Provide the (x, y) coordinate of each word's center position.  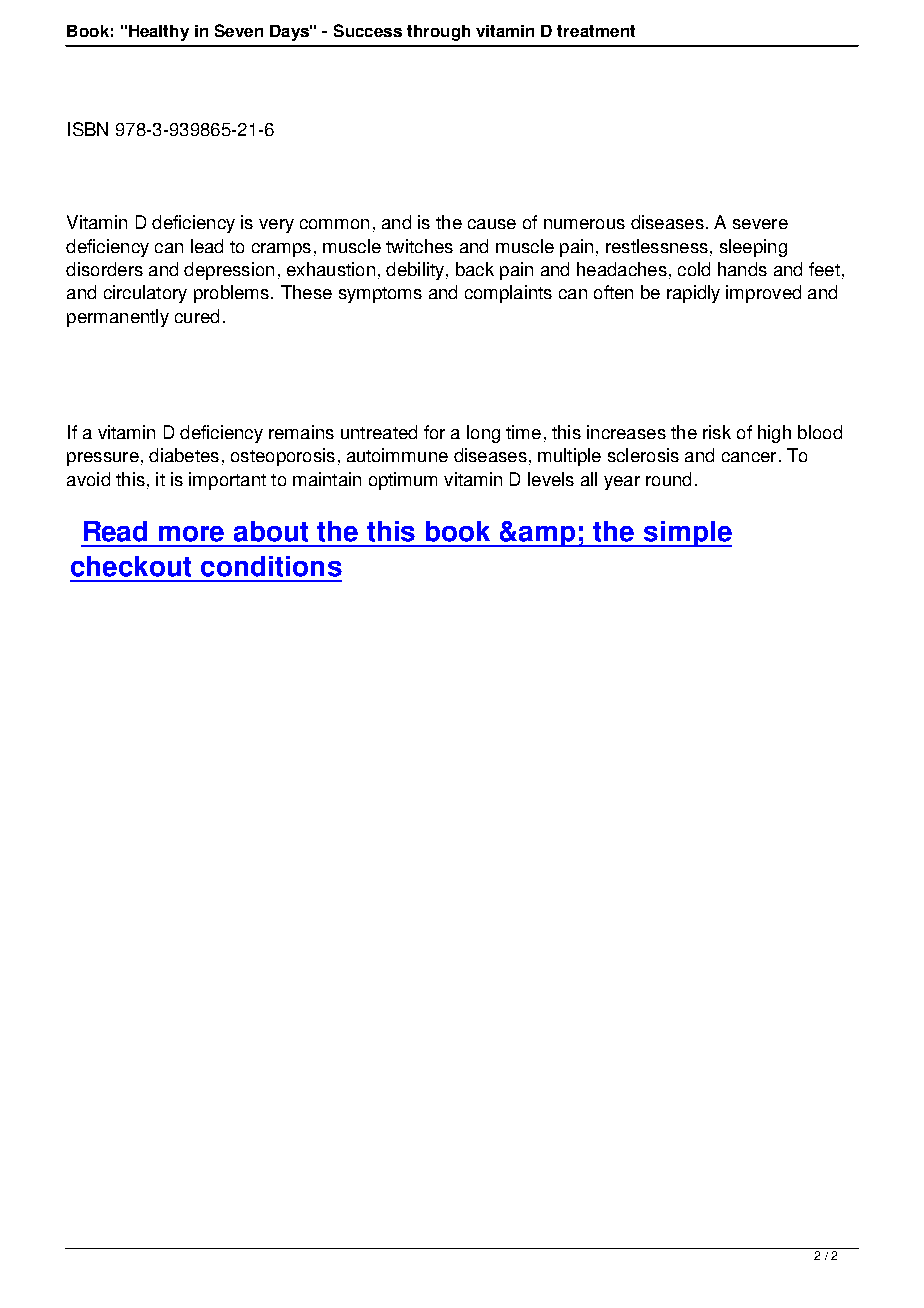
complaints (508, 294)
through (438, 33)
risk (717, 432)
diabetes (184, 455)
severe (760, 224)
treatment (596, 31)
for (434, 432)
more (191, 534)
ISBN (88, 129)
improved (763, 294)
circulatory (145, 294)
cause (492, 224)
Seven (239, 30)
